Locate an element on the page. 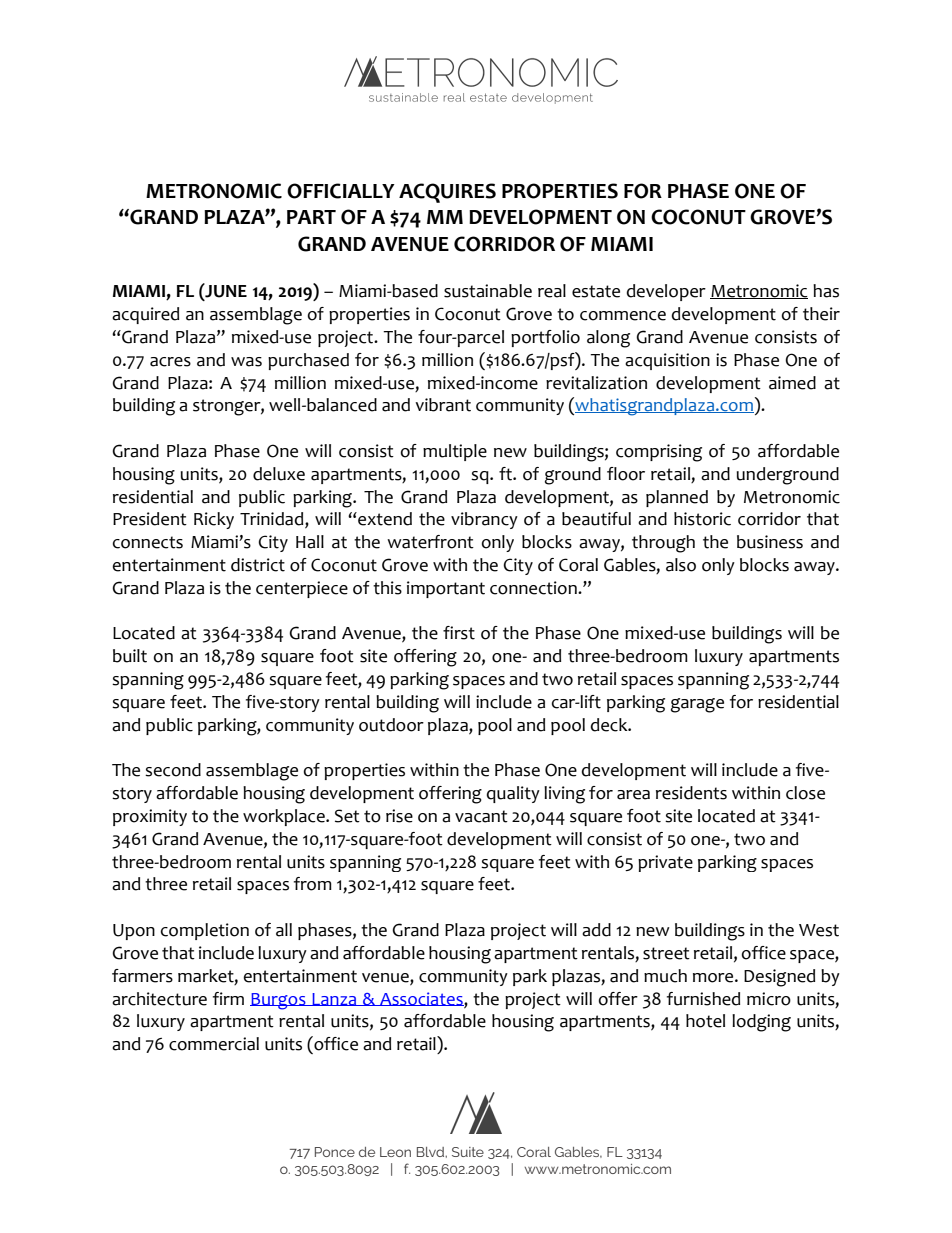 Image resolution: width=952 pixels, height=1233 pixels. developer is located at coordinates (666, 292).
